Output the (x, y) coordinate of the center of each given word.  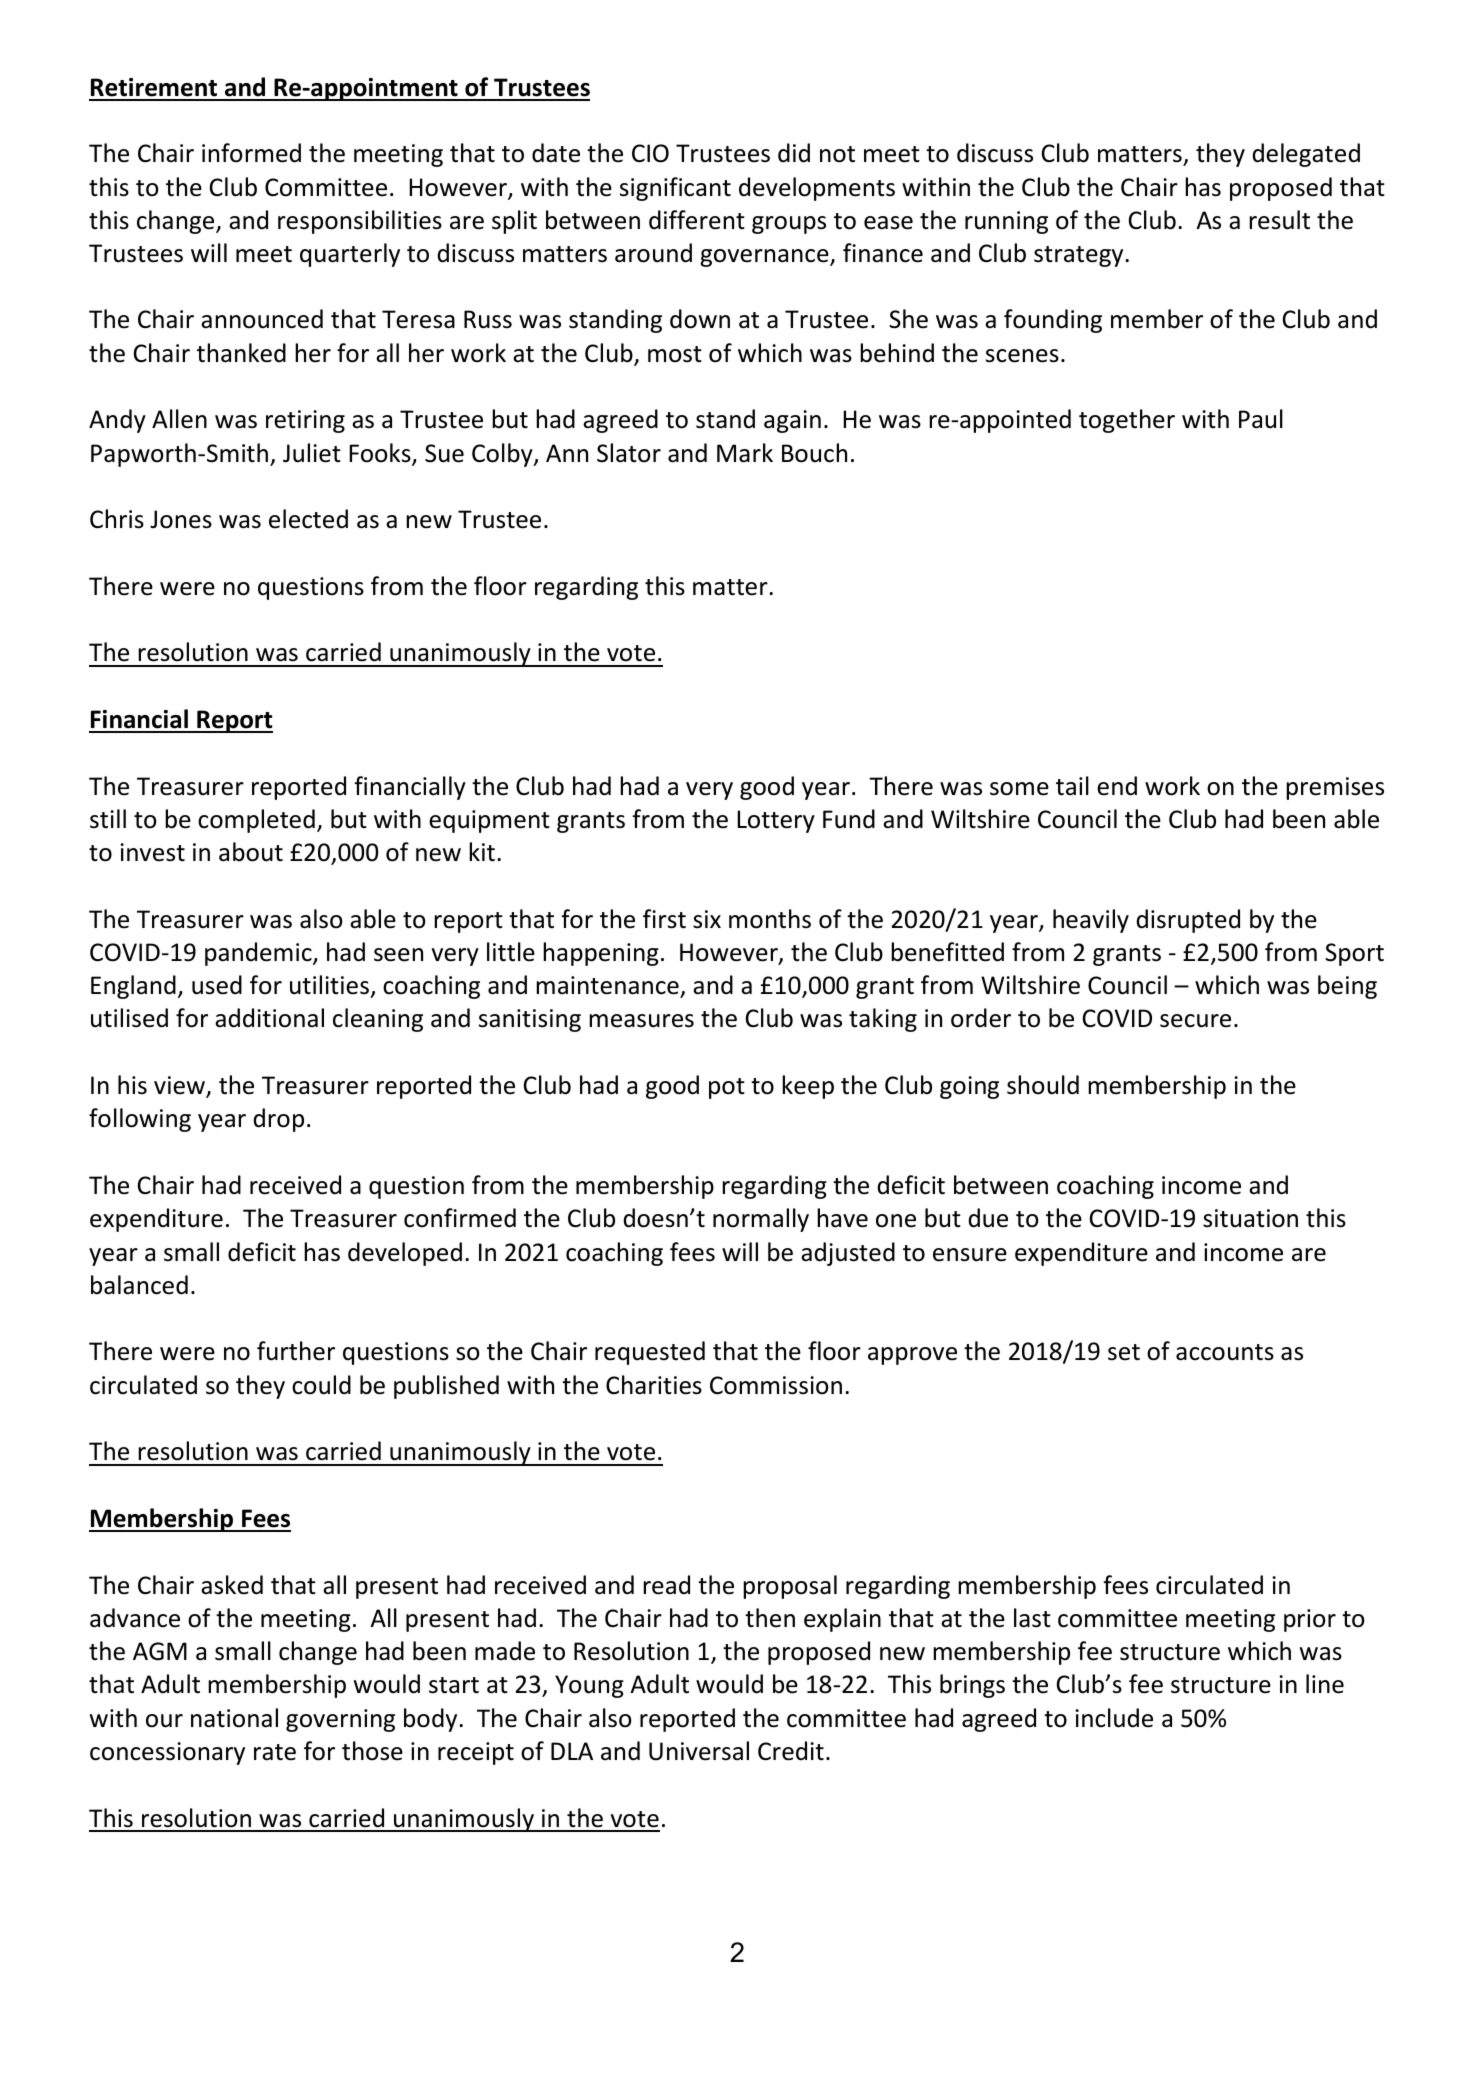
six (707, 919)
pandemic (259, 954)
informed (251, 153)
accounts (1225, 1352)
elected (308, 519)
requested (650, 1353)
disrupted (1188, 921)
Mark (745, 453)
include (1114, 1718)
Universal (699, 1751)
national (234, 1718)
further (296, 1351)
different (697, 220)
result (1279, 220)
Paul (1261, 419)
